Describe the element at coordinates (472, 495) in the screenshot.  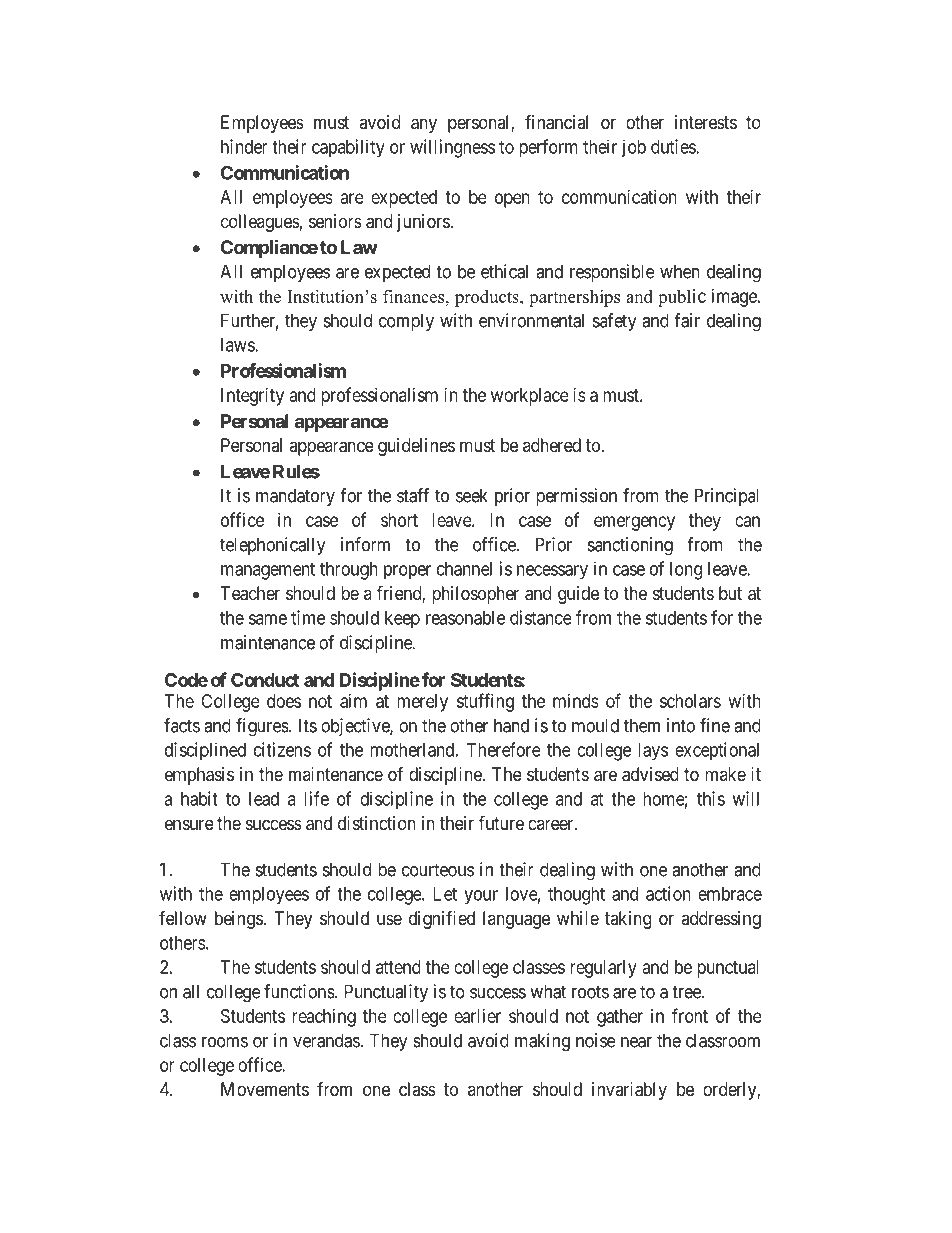
I see `seek` at that location.
